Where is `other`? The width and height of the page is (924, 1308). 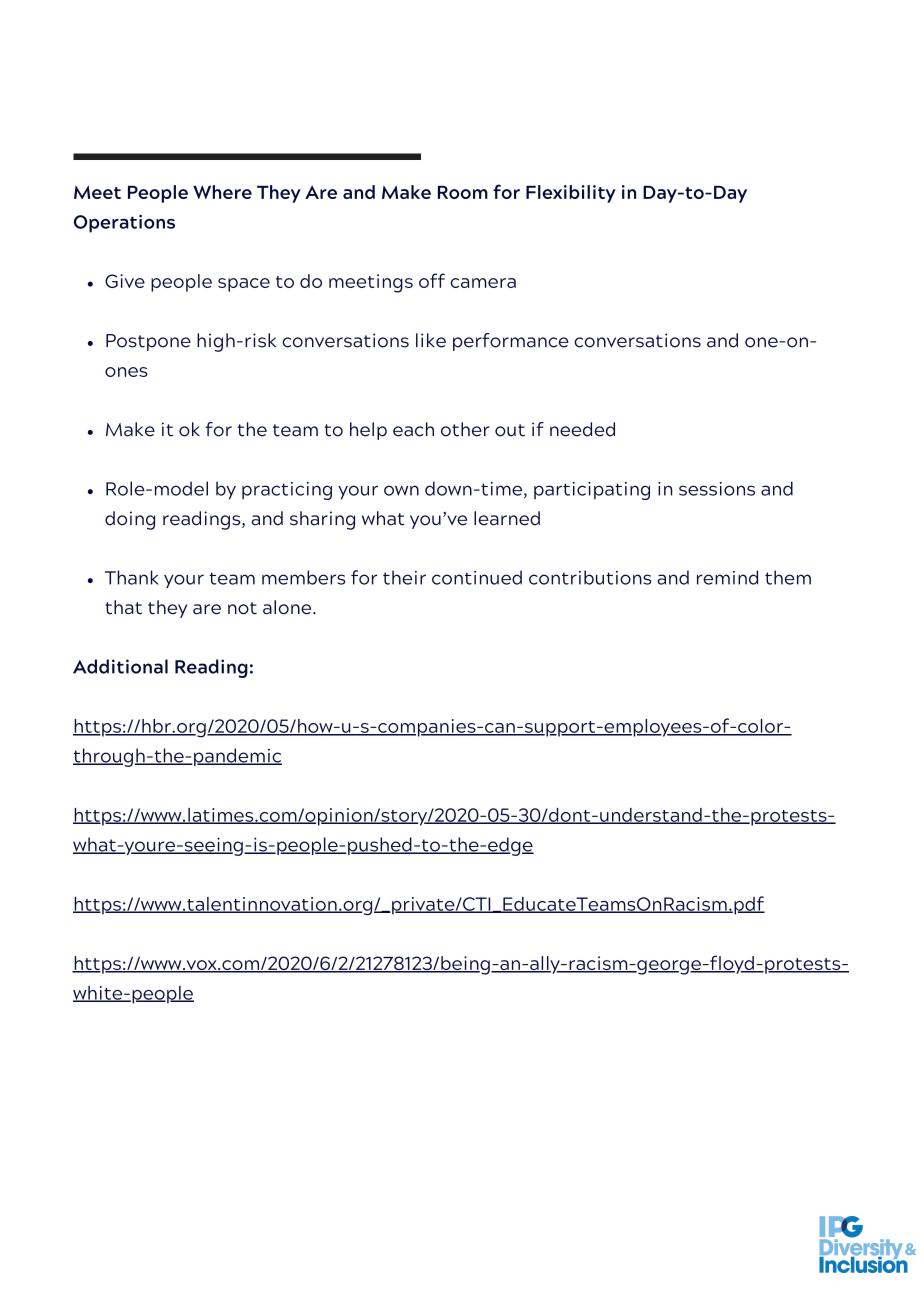
other is located at coordinates (465, 429).
